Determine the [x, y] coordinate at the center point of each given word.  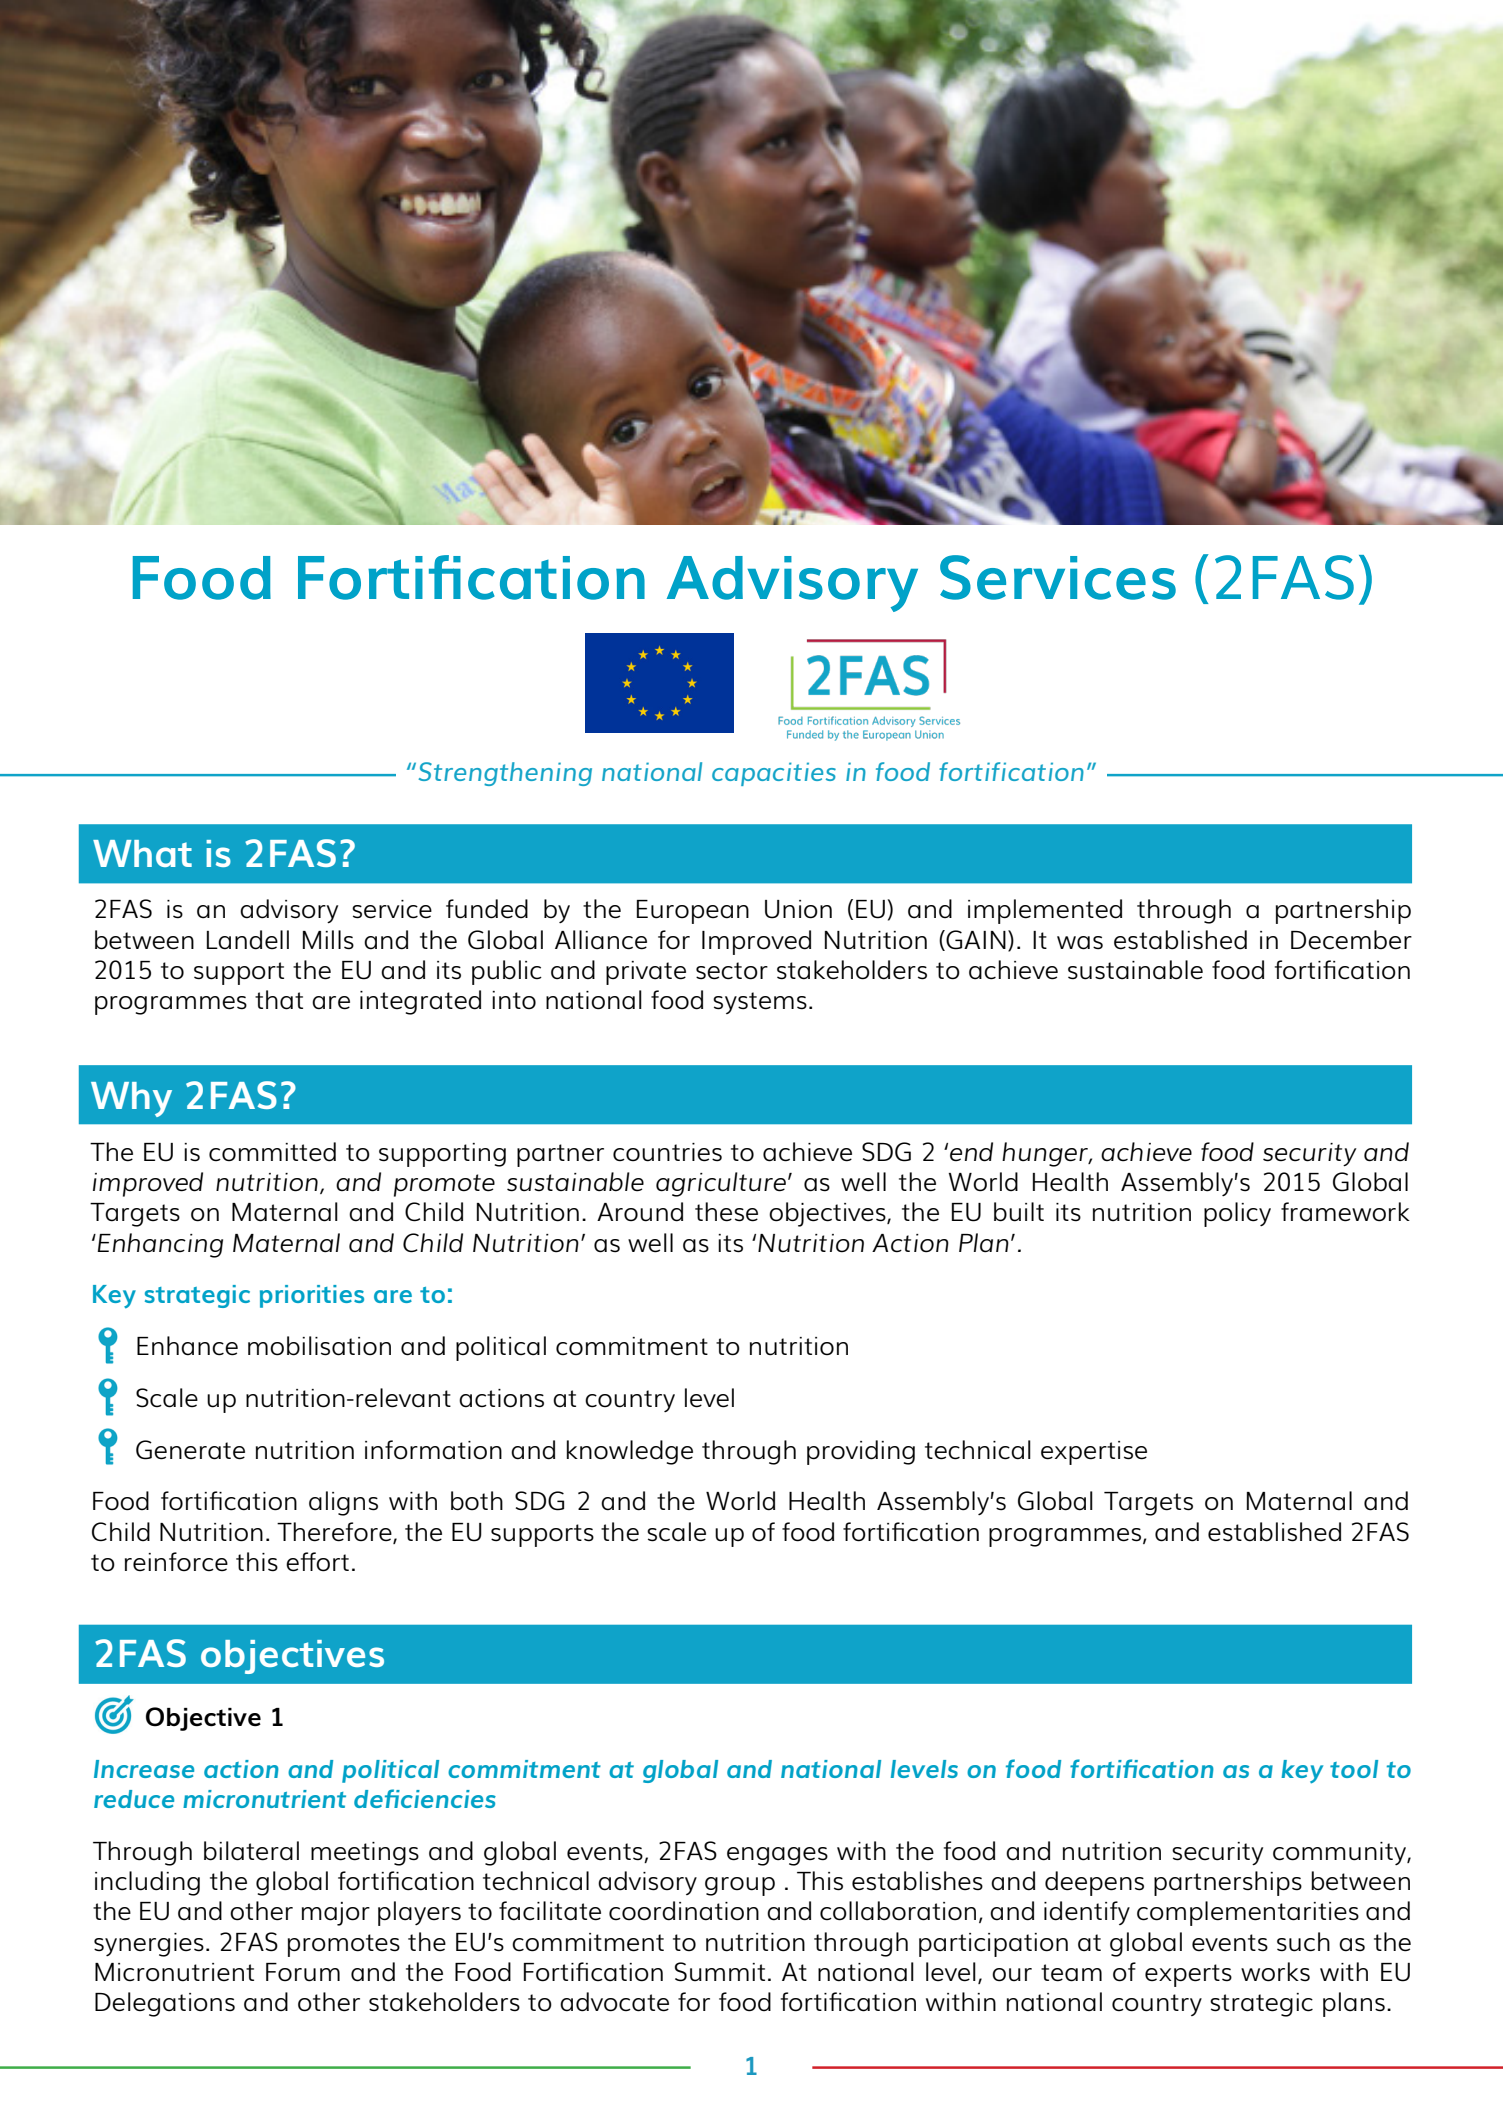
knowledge [630, 1452]
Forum [303, 1972]
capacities [774, 774]
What [142, 853]
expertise [1094, 1453]
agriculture [721, 1184]
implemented [1045, 911]
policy [1237, 1214]
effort [317, 1562]
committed [272, 1152]
